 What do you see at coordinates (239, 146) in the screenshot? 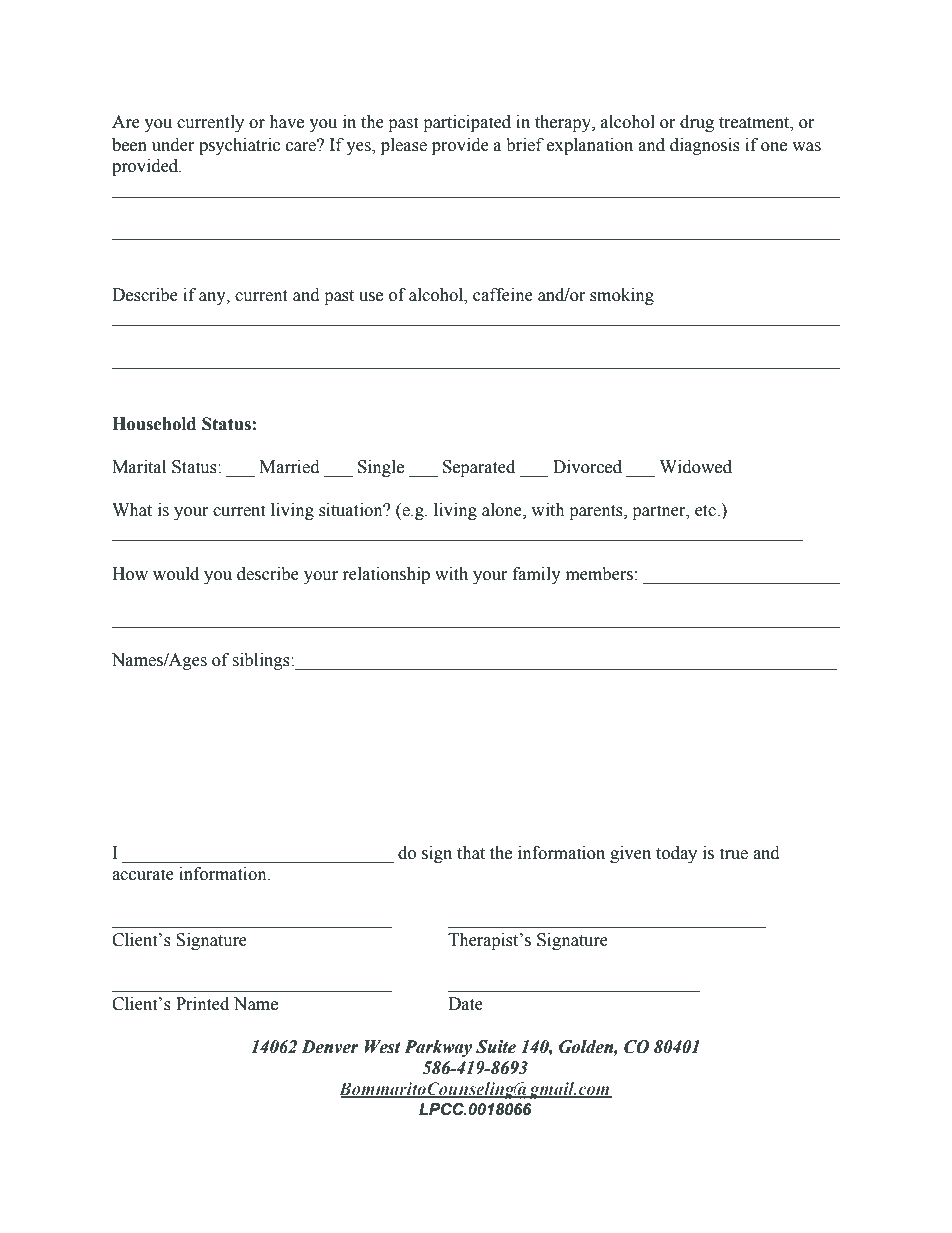
I see `psychiatric` at bounding box center [239, 146].
